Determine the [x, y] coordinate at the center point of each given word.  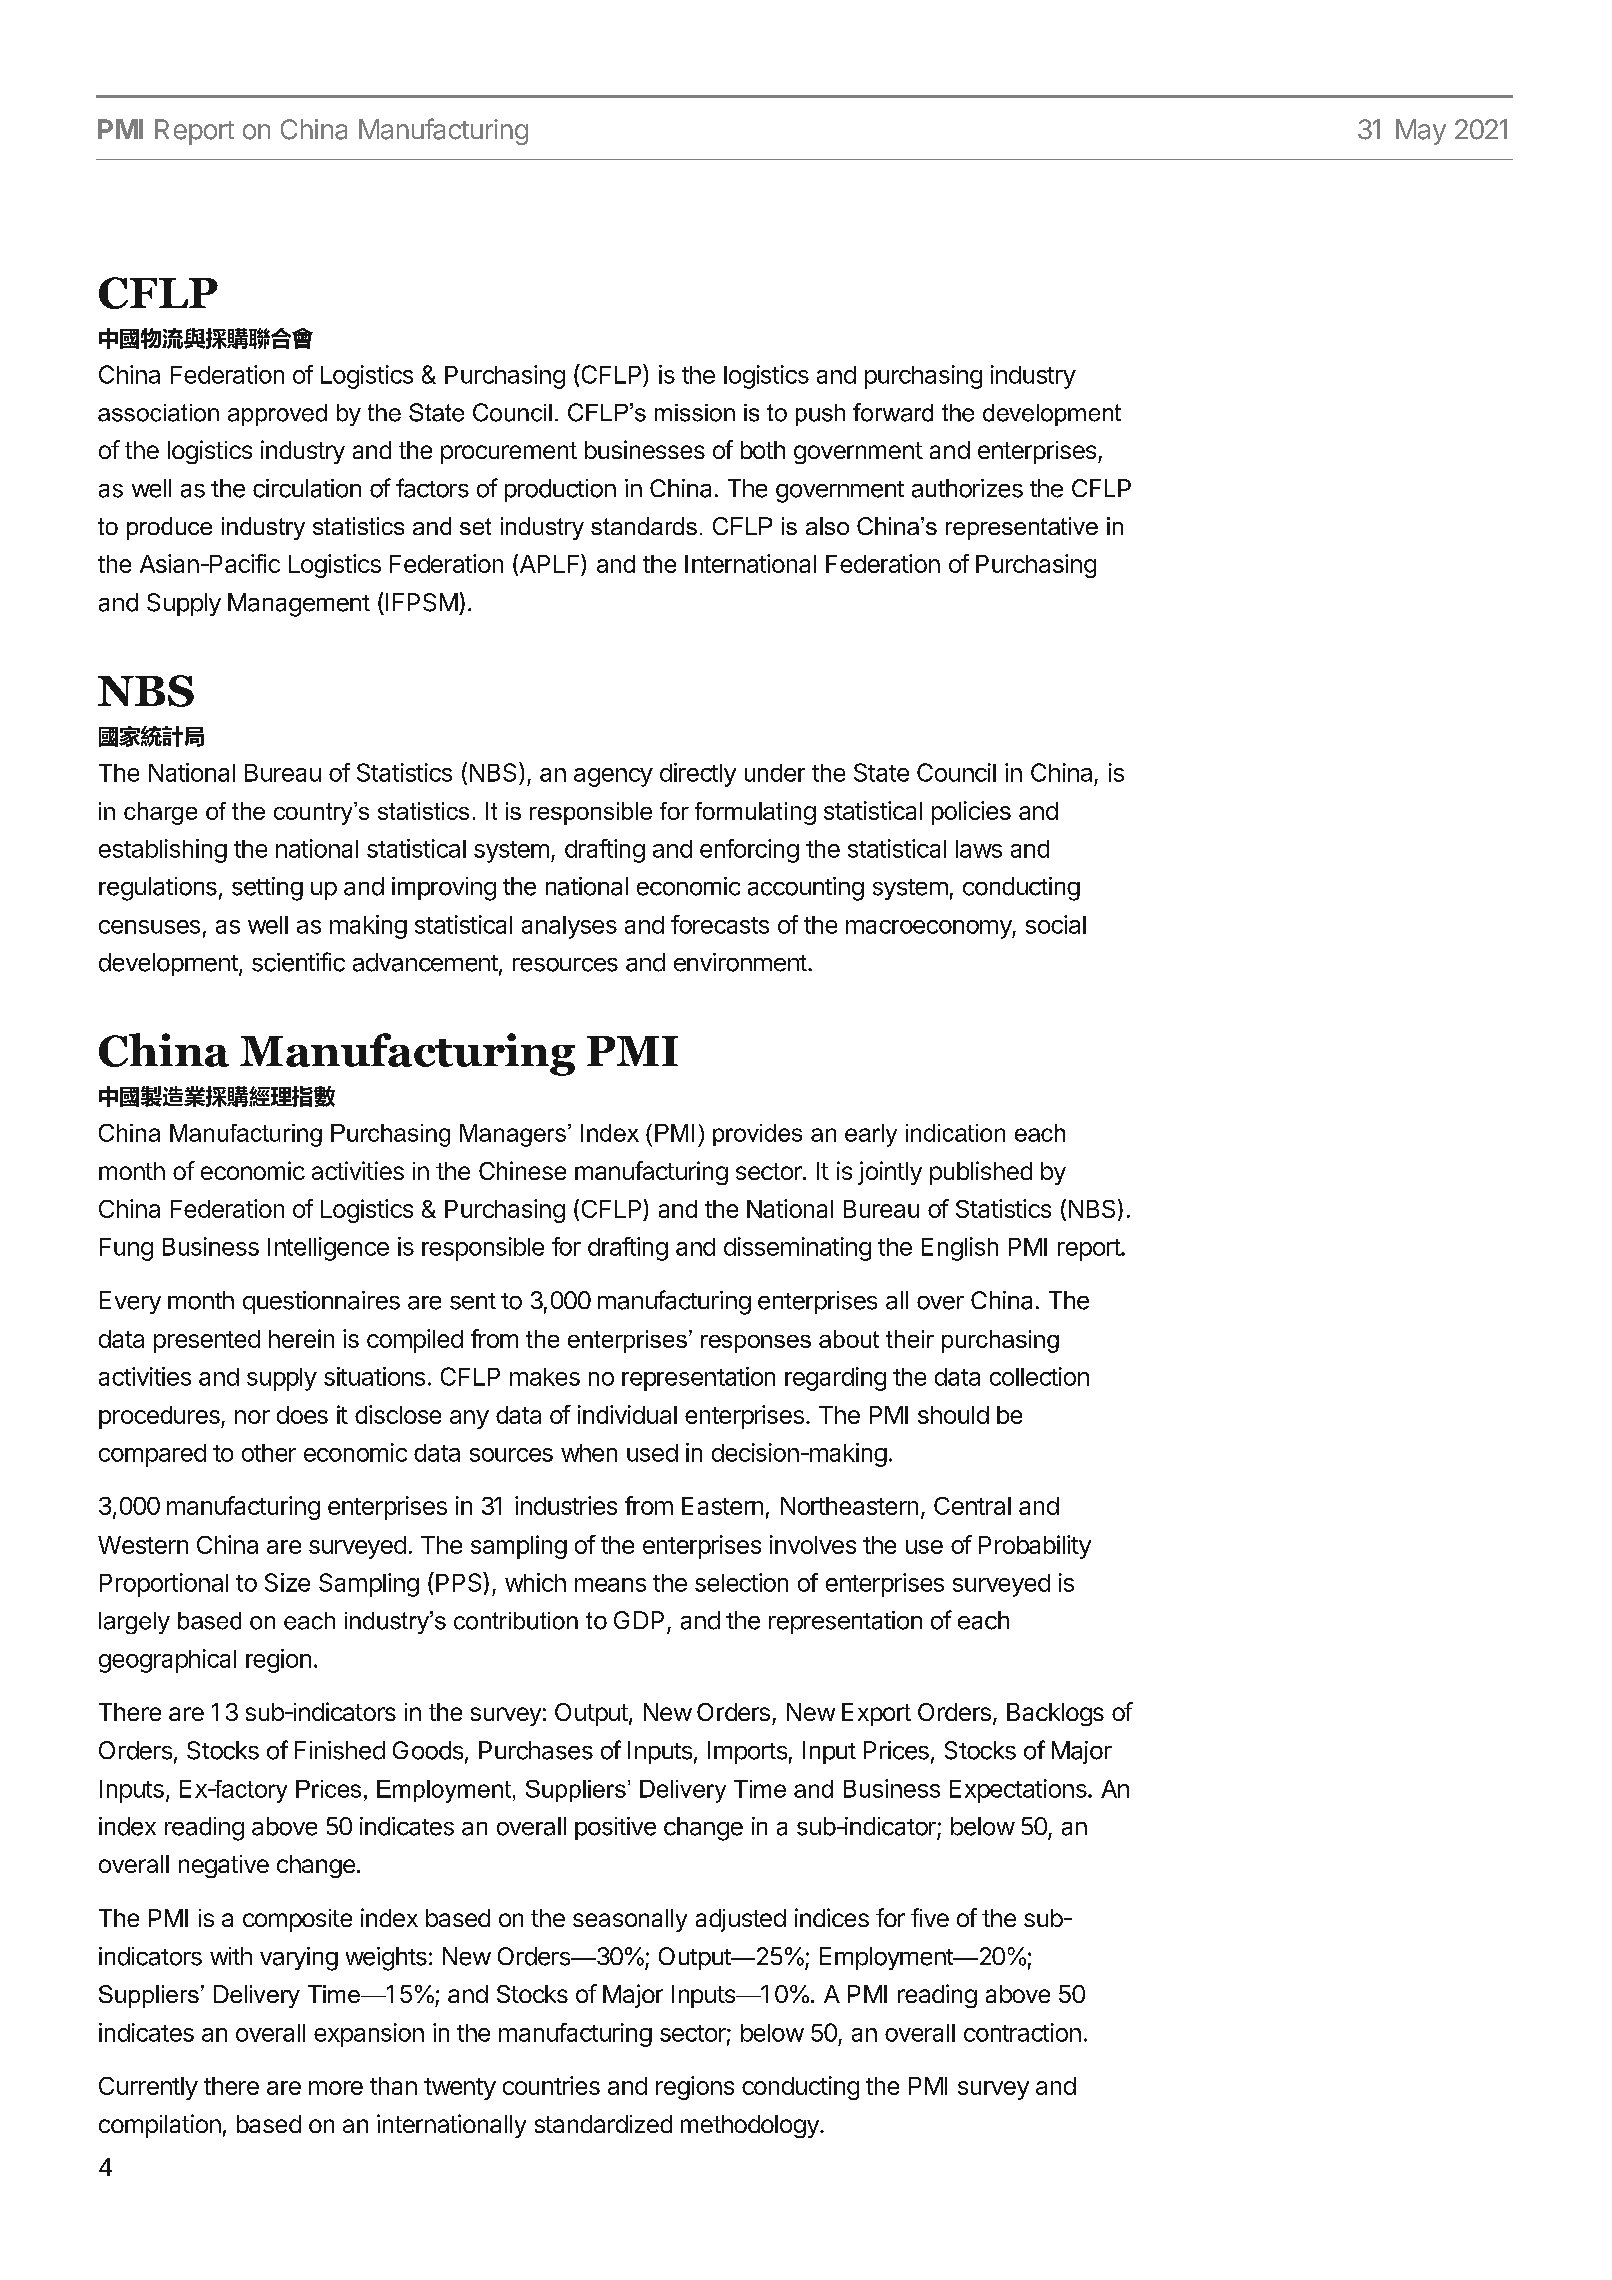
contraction [1022, 2032]
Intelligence [328, 1249]
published [981, 1173]
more [336, 2088]
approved [277, 415]
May [1421, 132]
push [820, 415]
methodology [751, 2126]
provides [757, 1135]
